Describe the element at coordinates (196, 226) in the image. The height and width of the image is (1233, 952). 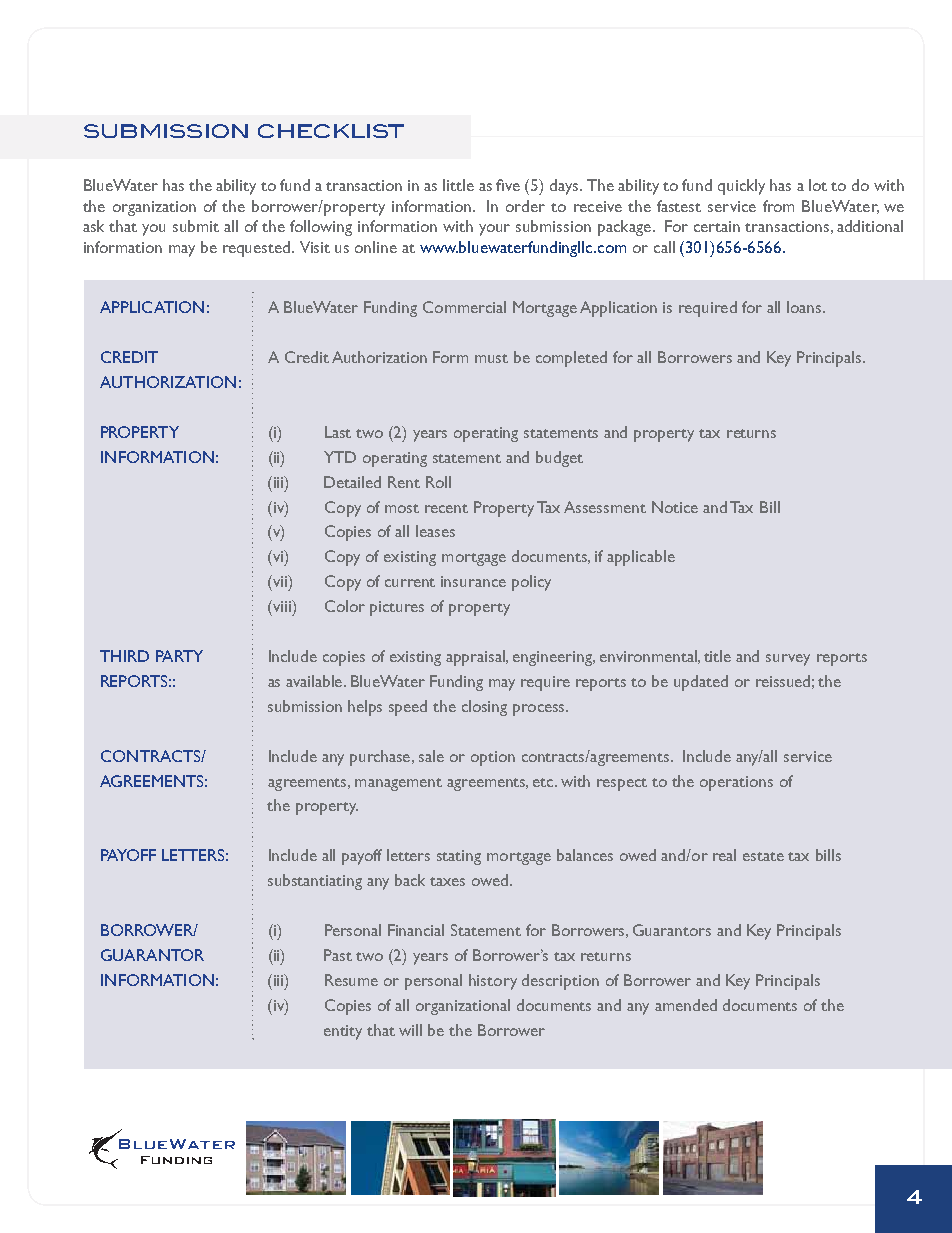
I see `submit` at that location.
